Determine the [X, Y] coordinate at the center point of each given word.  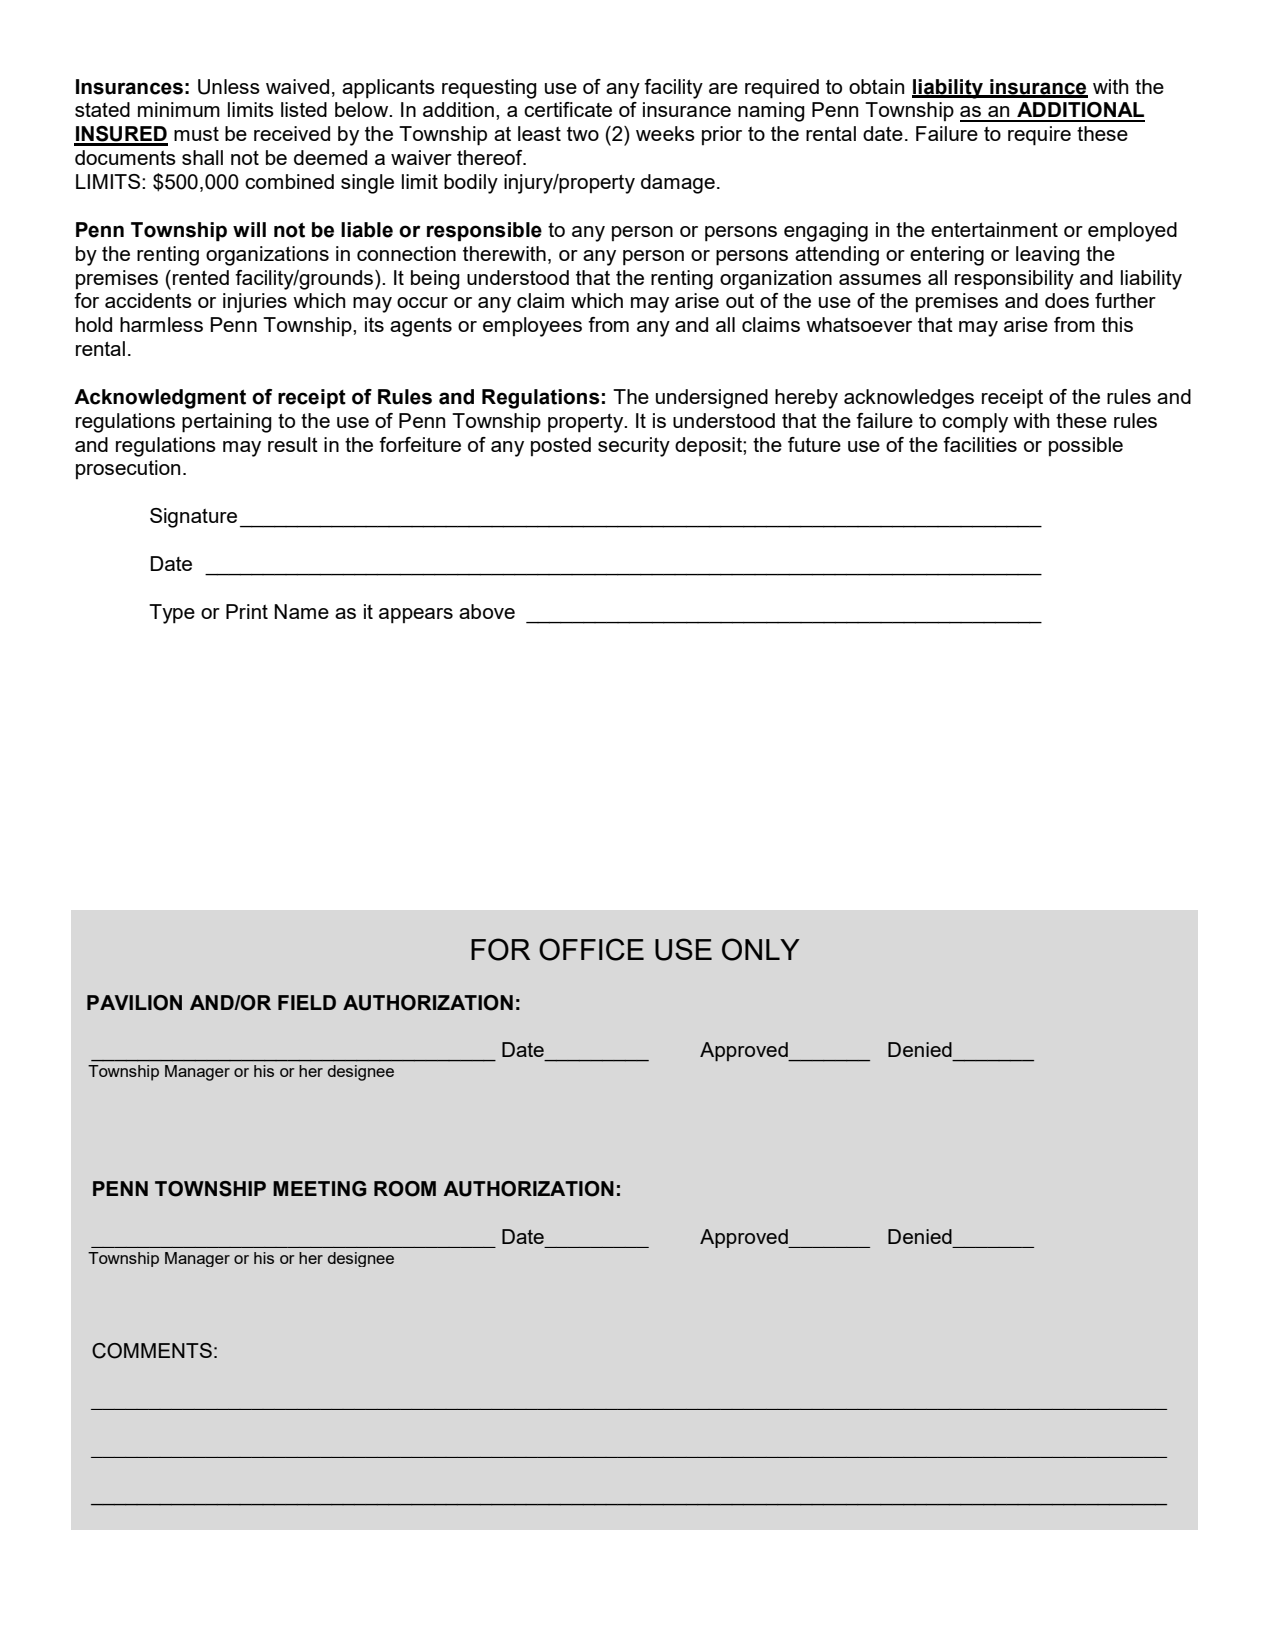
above [487, 611]
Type [172, 614]
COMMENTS [152, 1351]
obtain [876, 86]
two [583, 134]
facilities [980, 444]
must [196, 134]
